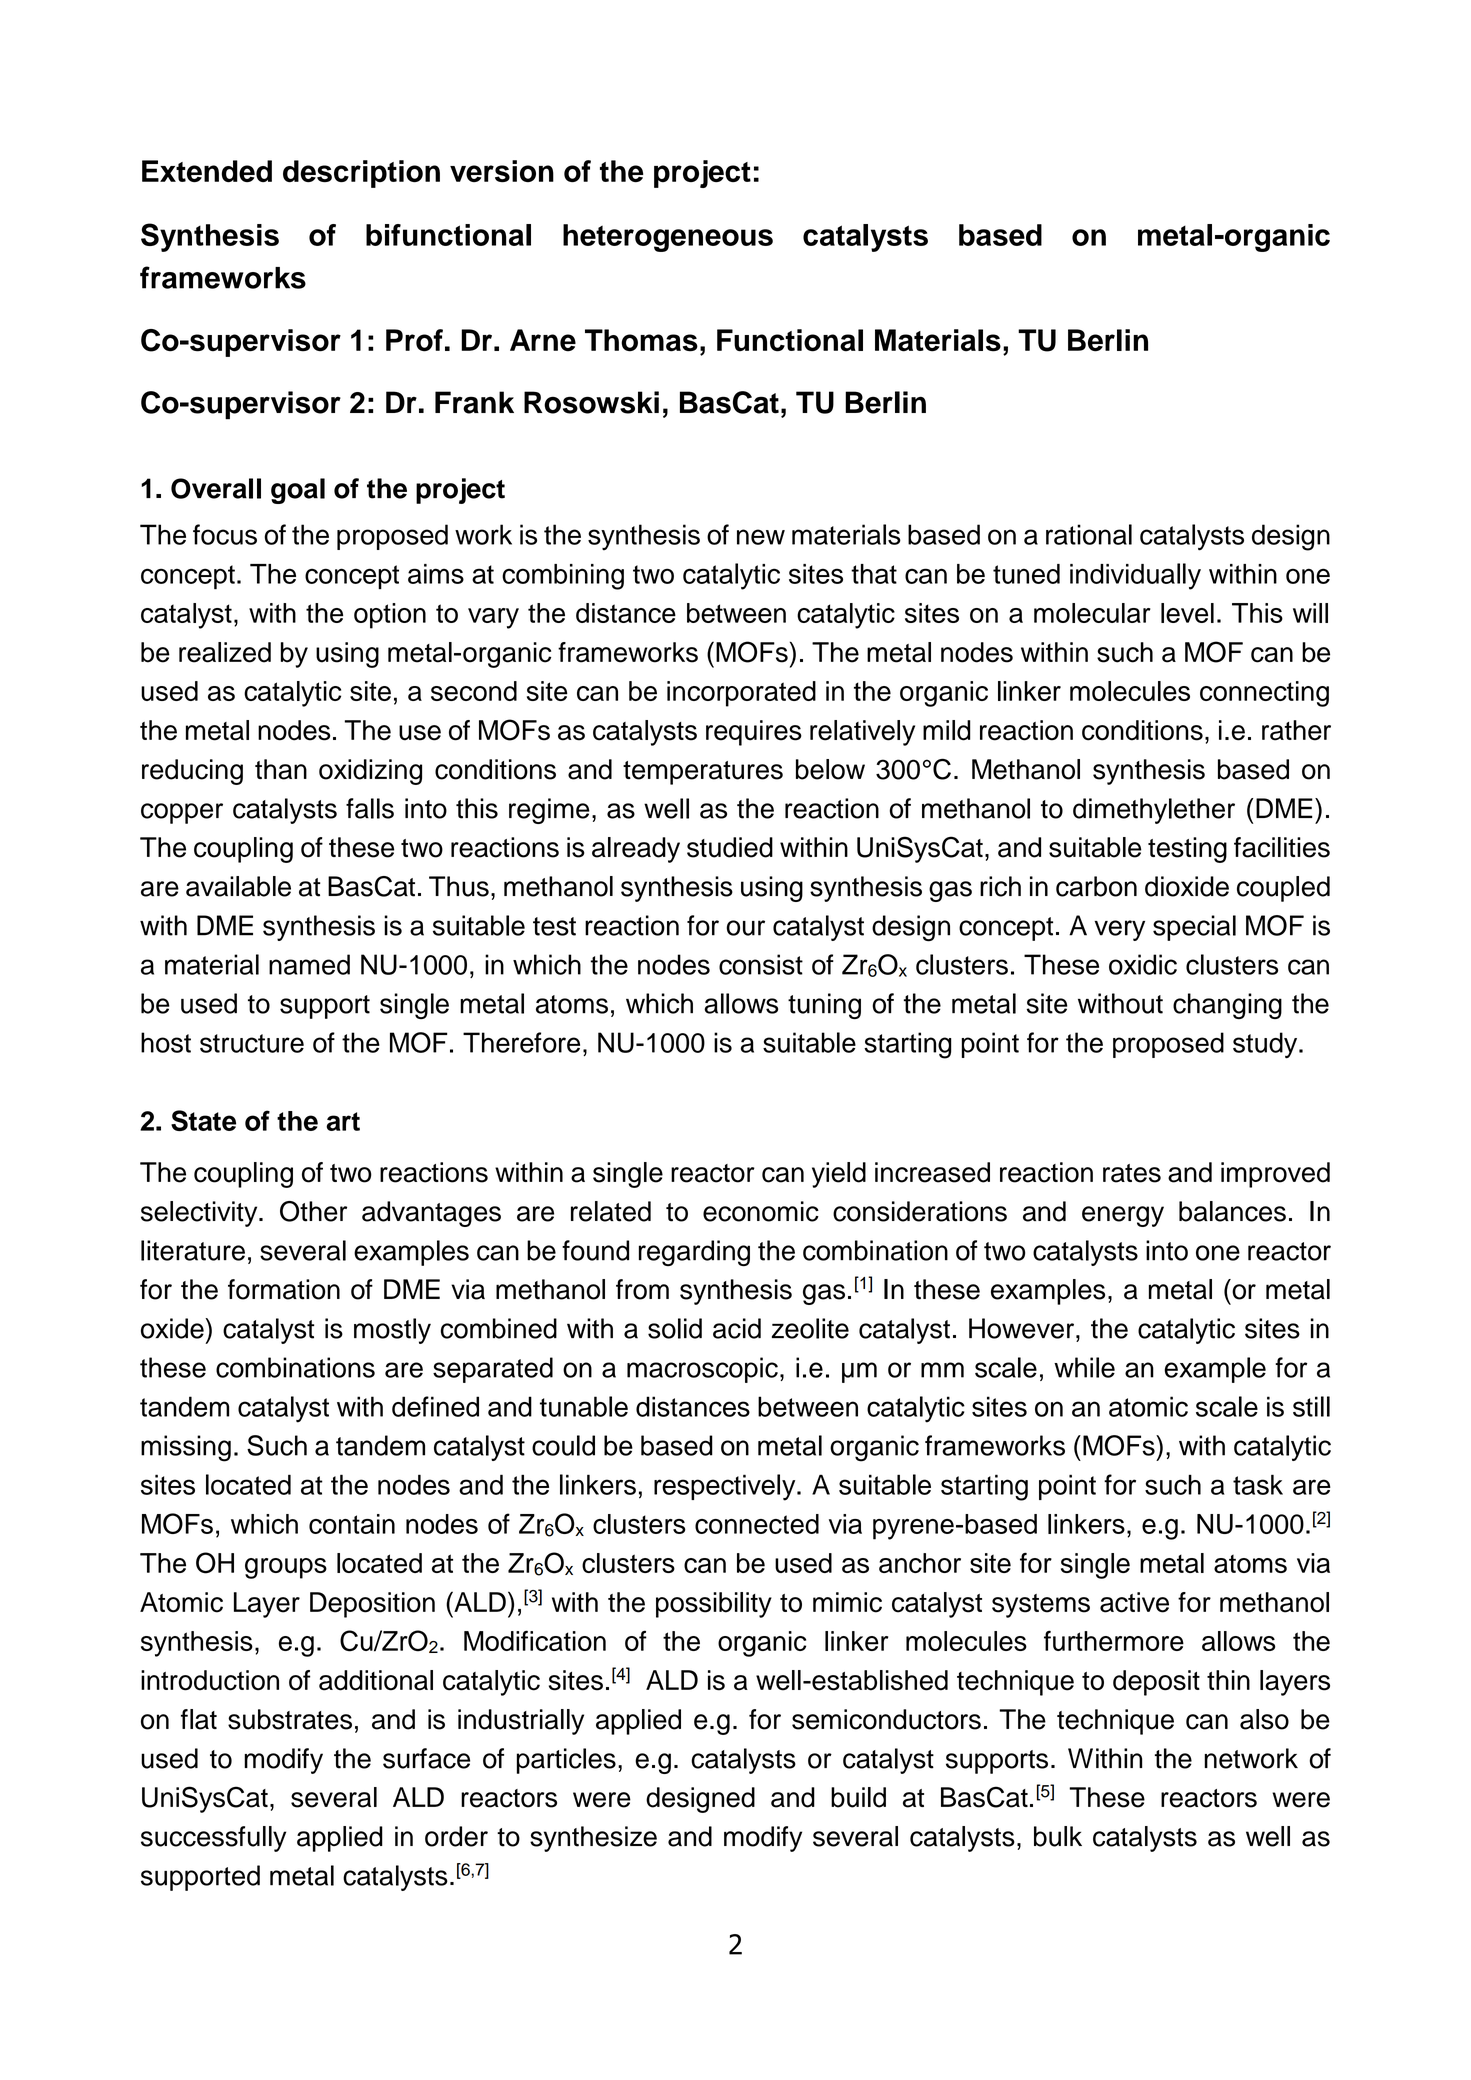  What do you see at coordinates (668, 238) in the document?
I see `heterogeneous` at bounding box center [668, 238].
